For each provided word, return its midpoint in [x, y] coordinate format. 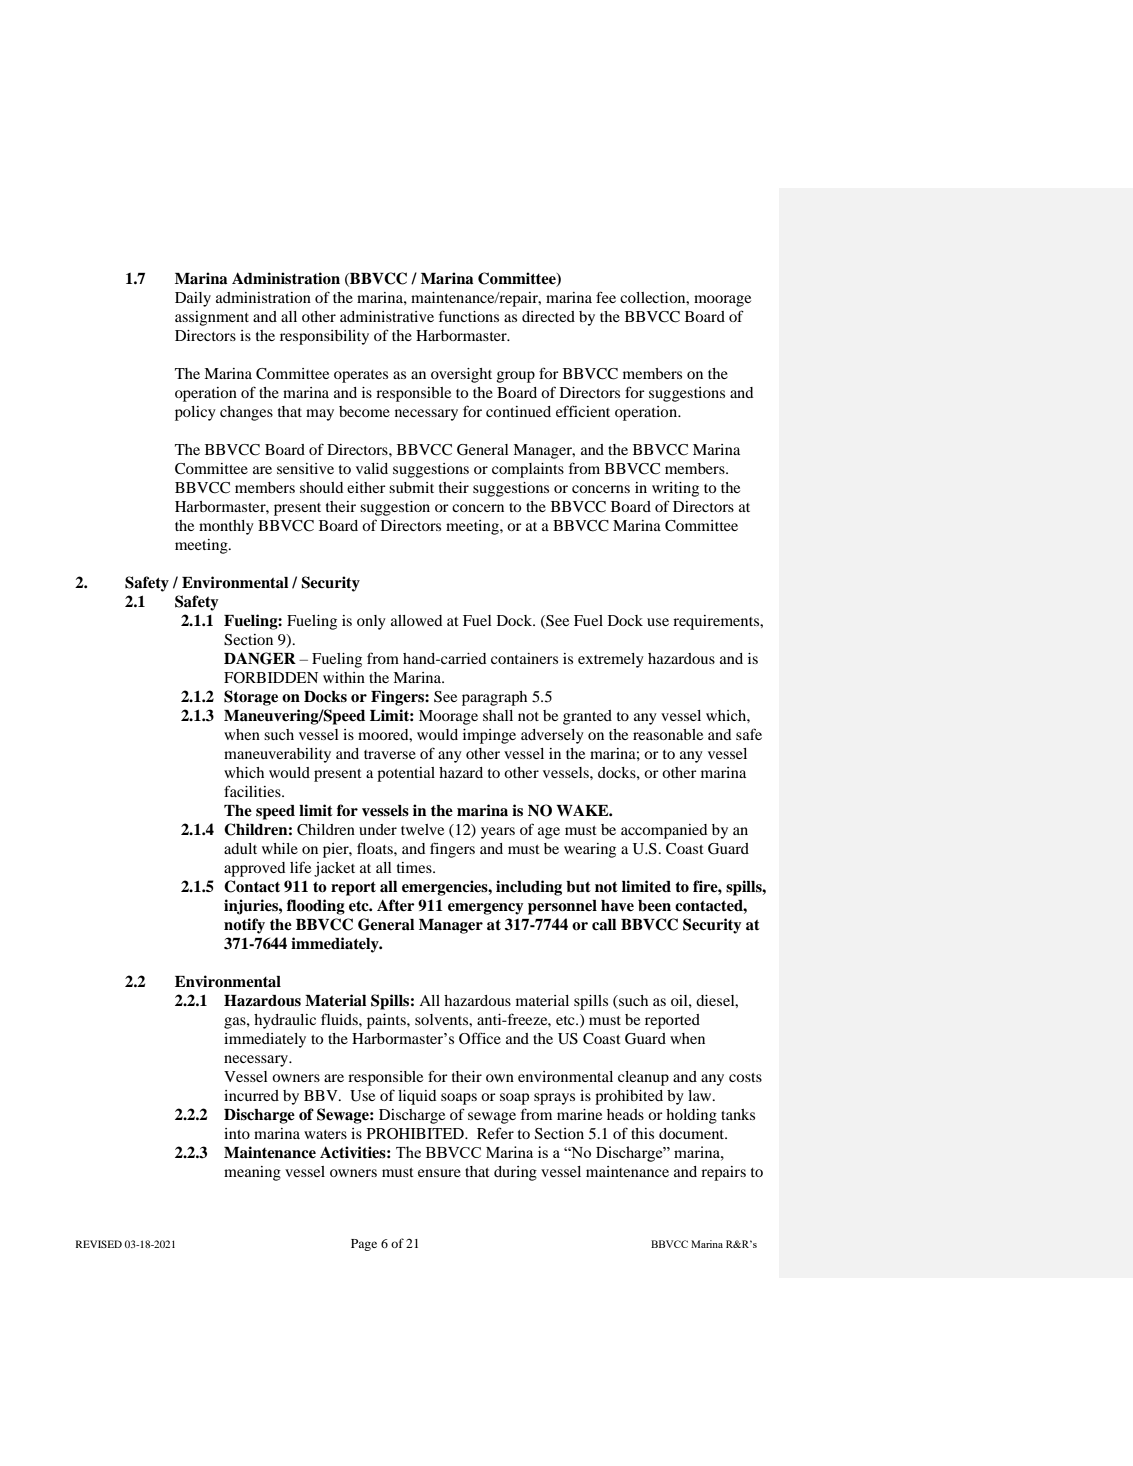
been [654, 906]
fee [606, 297]
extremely [611, 660]
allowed [417, 620]
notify [244, 926]
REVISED [99, 1244]
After [396, 905]
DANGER [260, 658]
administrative [387, 316]
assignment [212, 318]
